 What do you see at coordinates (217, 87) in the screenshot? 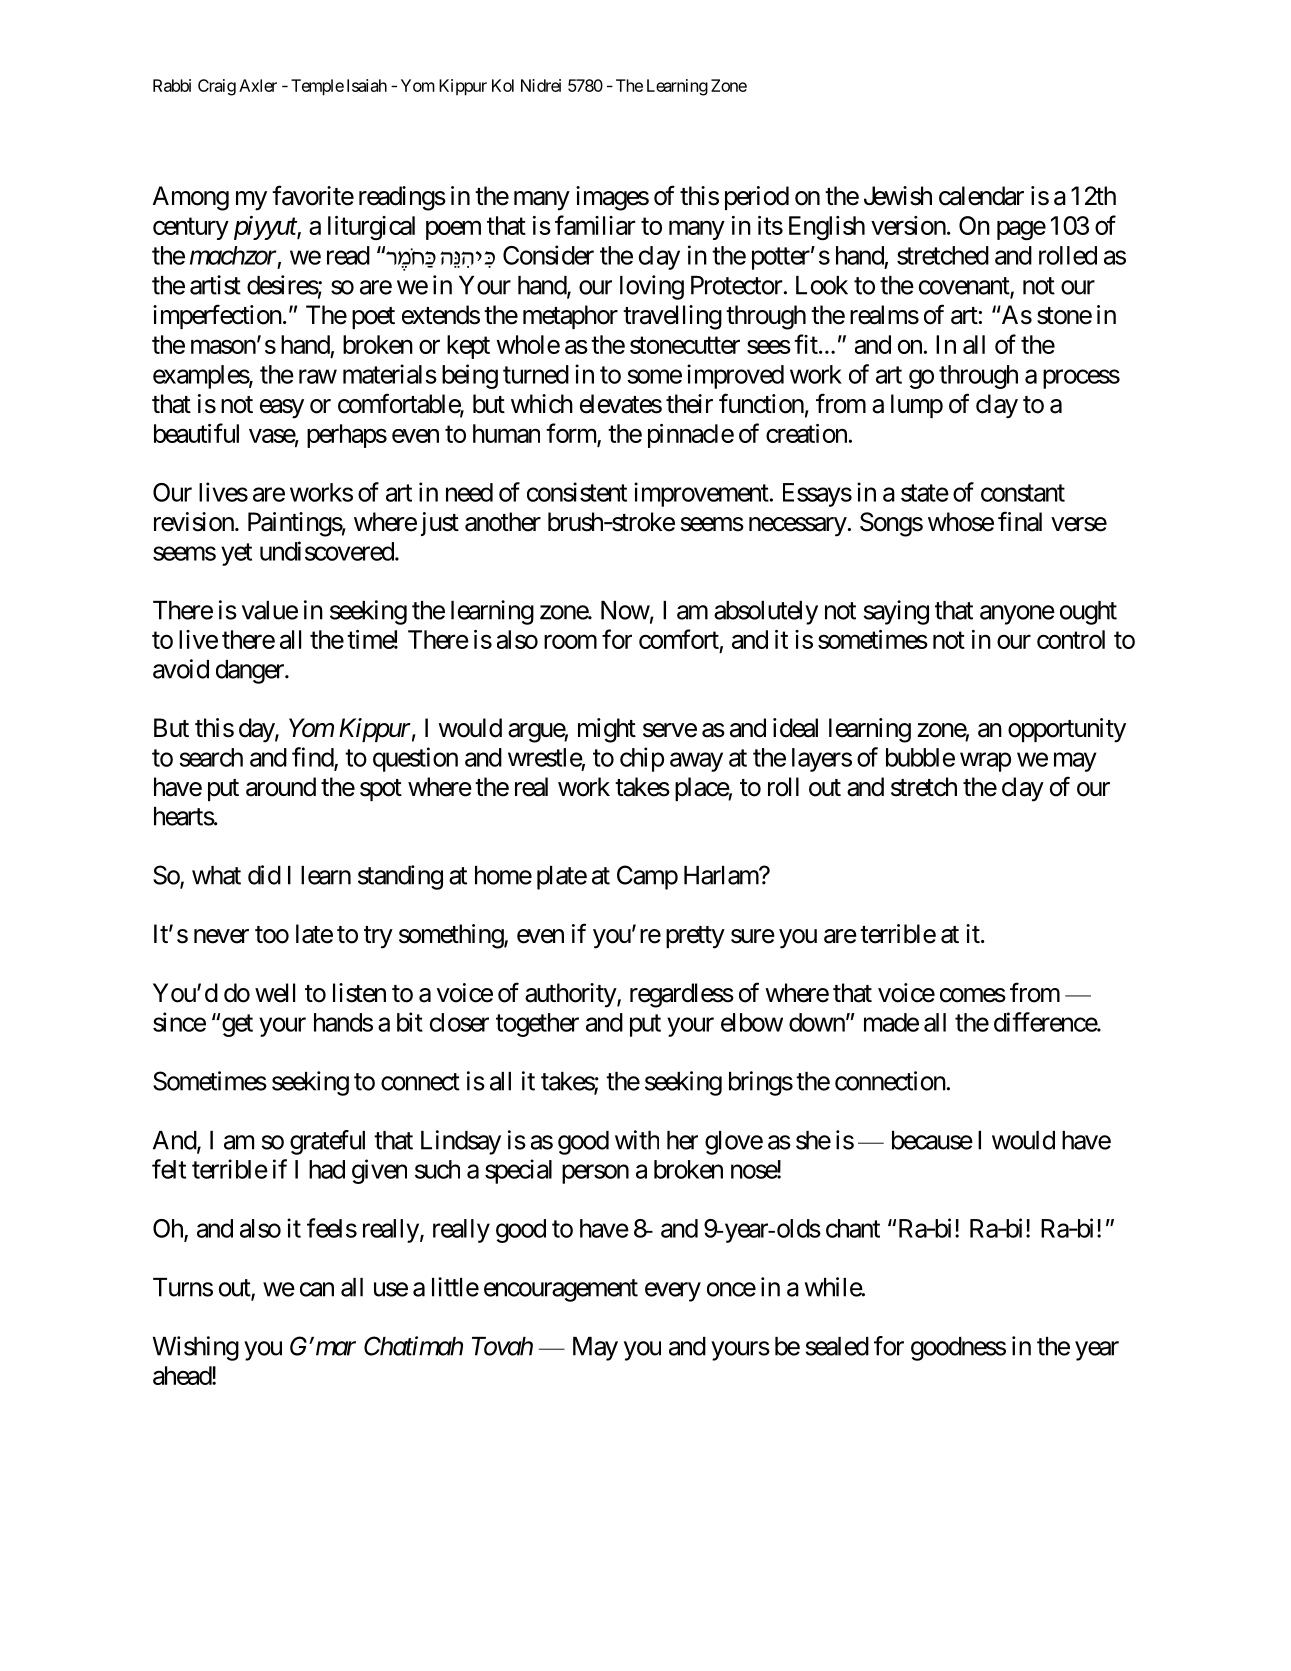
I see `Craig` at bounding box center [217, 87].
